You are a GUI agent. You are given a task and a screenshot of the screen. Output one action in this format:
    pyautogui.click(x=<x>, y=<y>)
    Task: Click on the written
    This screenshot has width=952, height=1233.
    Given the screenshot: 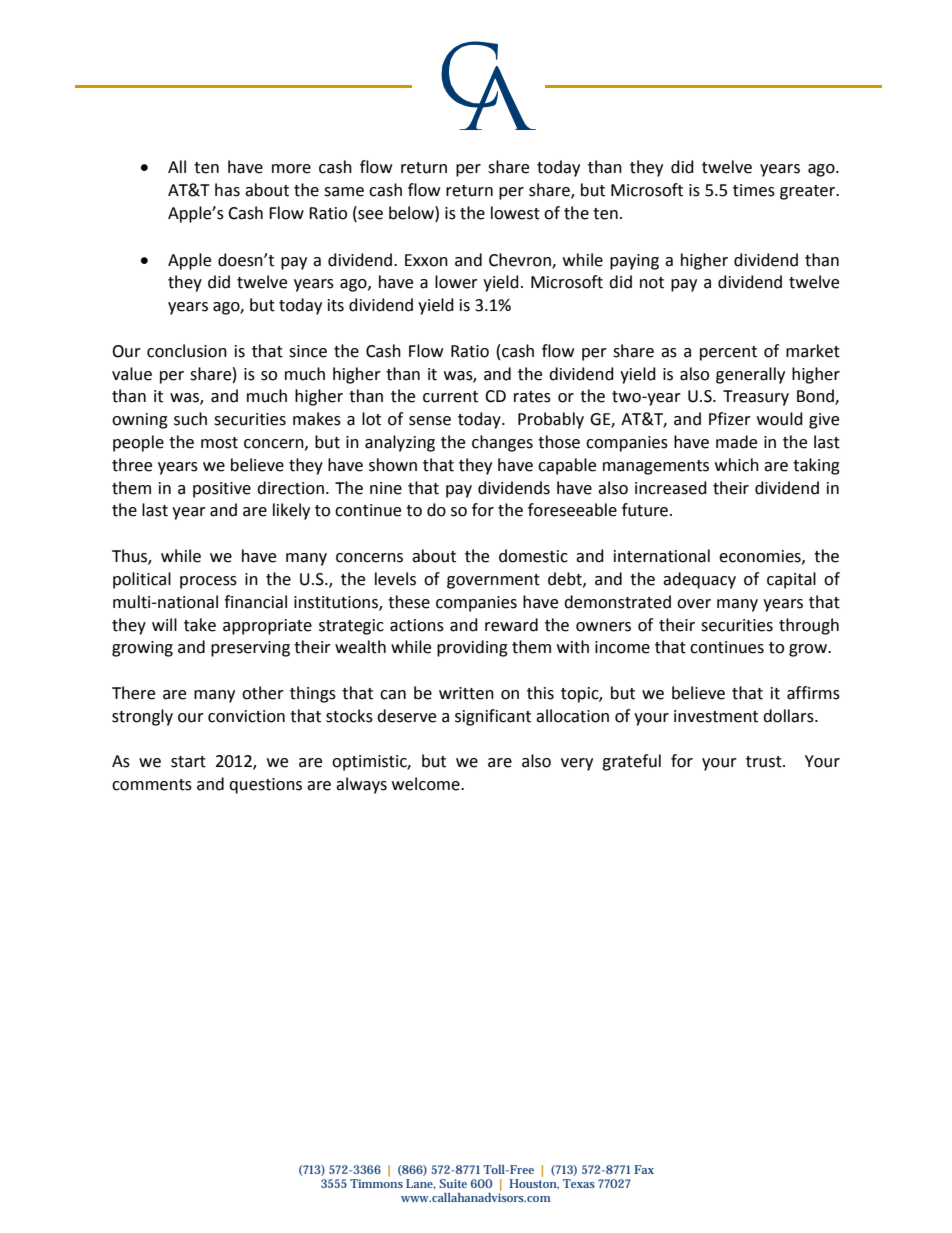 What is the action you would take?
    pyautogui.click(x=466, y=693)
